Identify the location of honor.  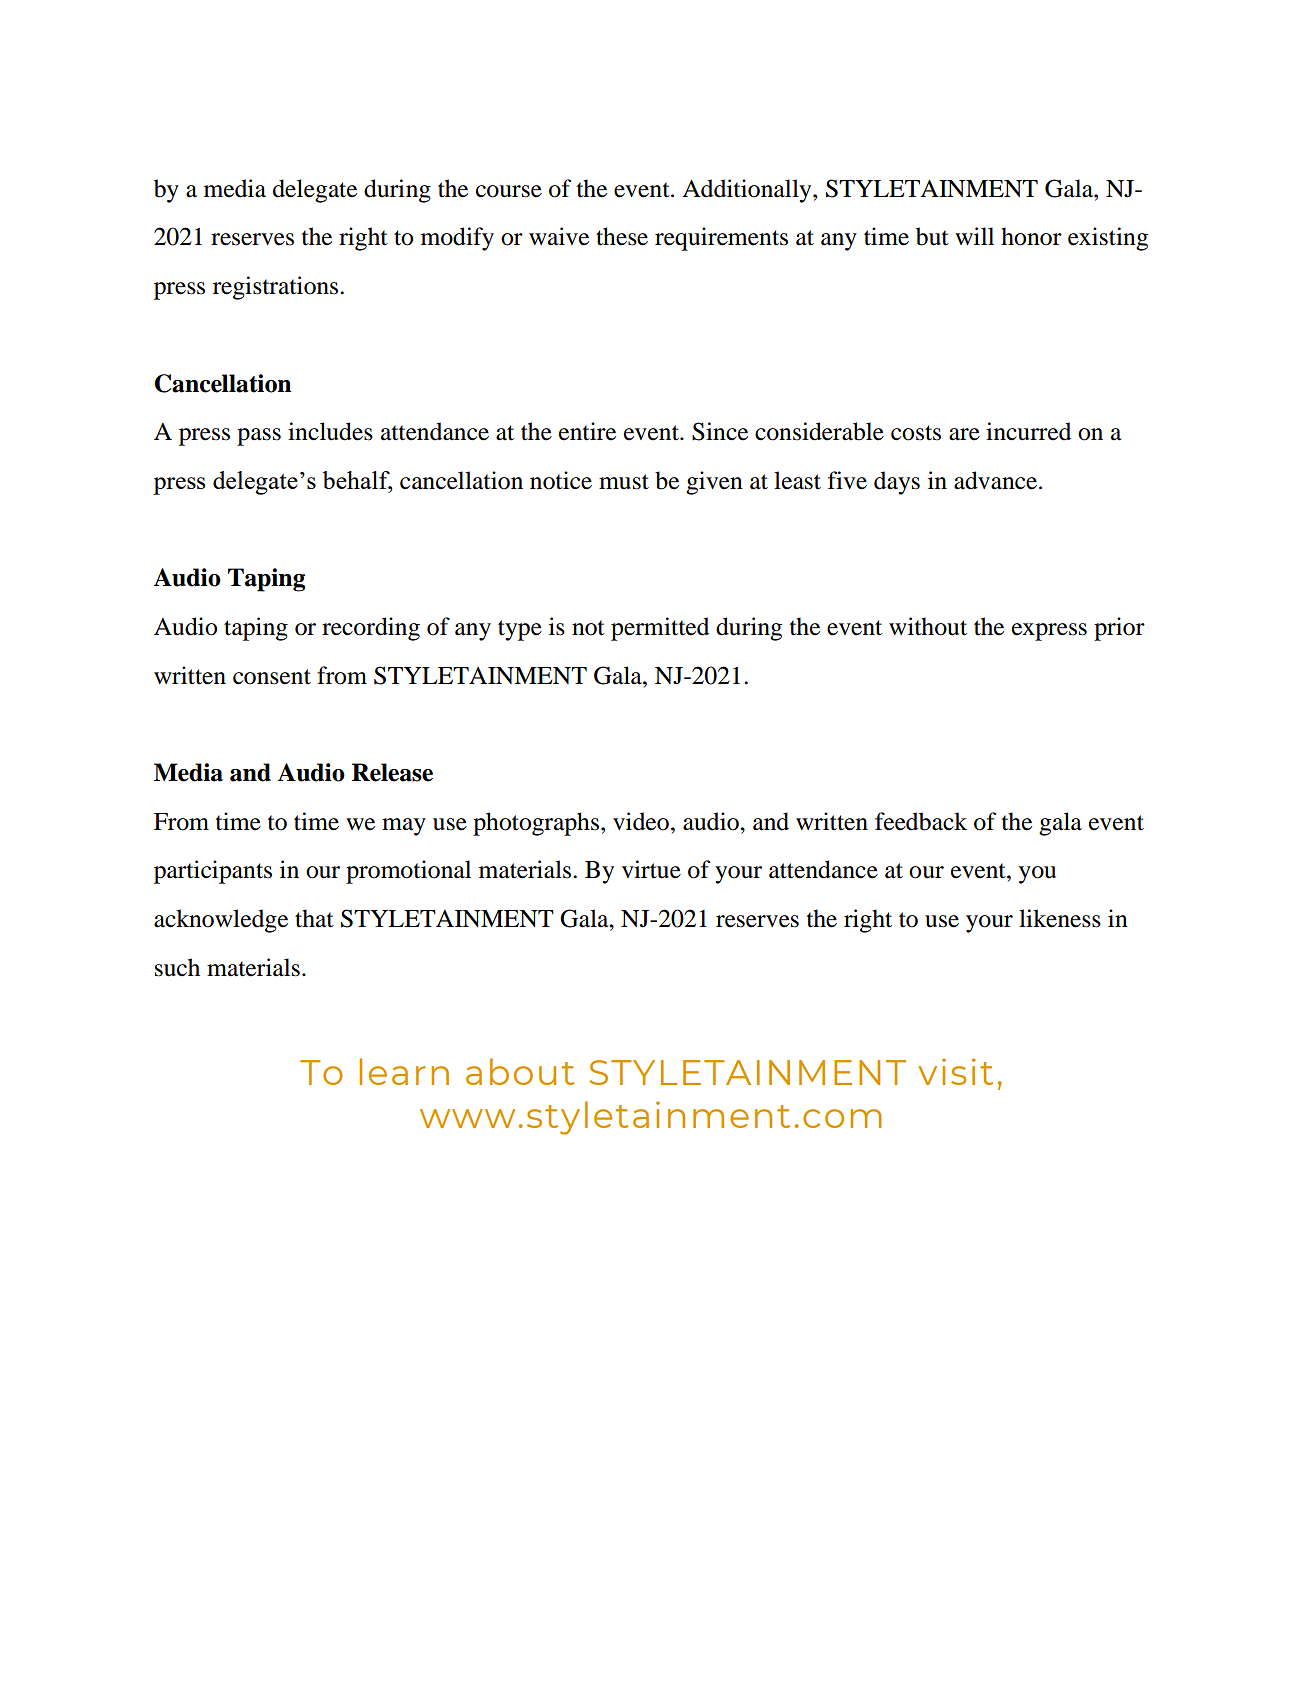
(1031, 236).
